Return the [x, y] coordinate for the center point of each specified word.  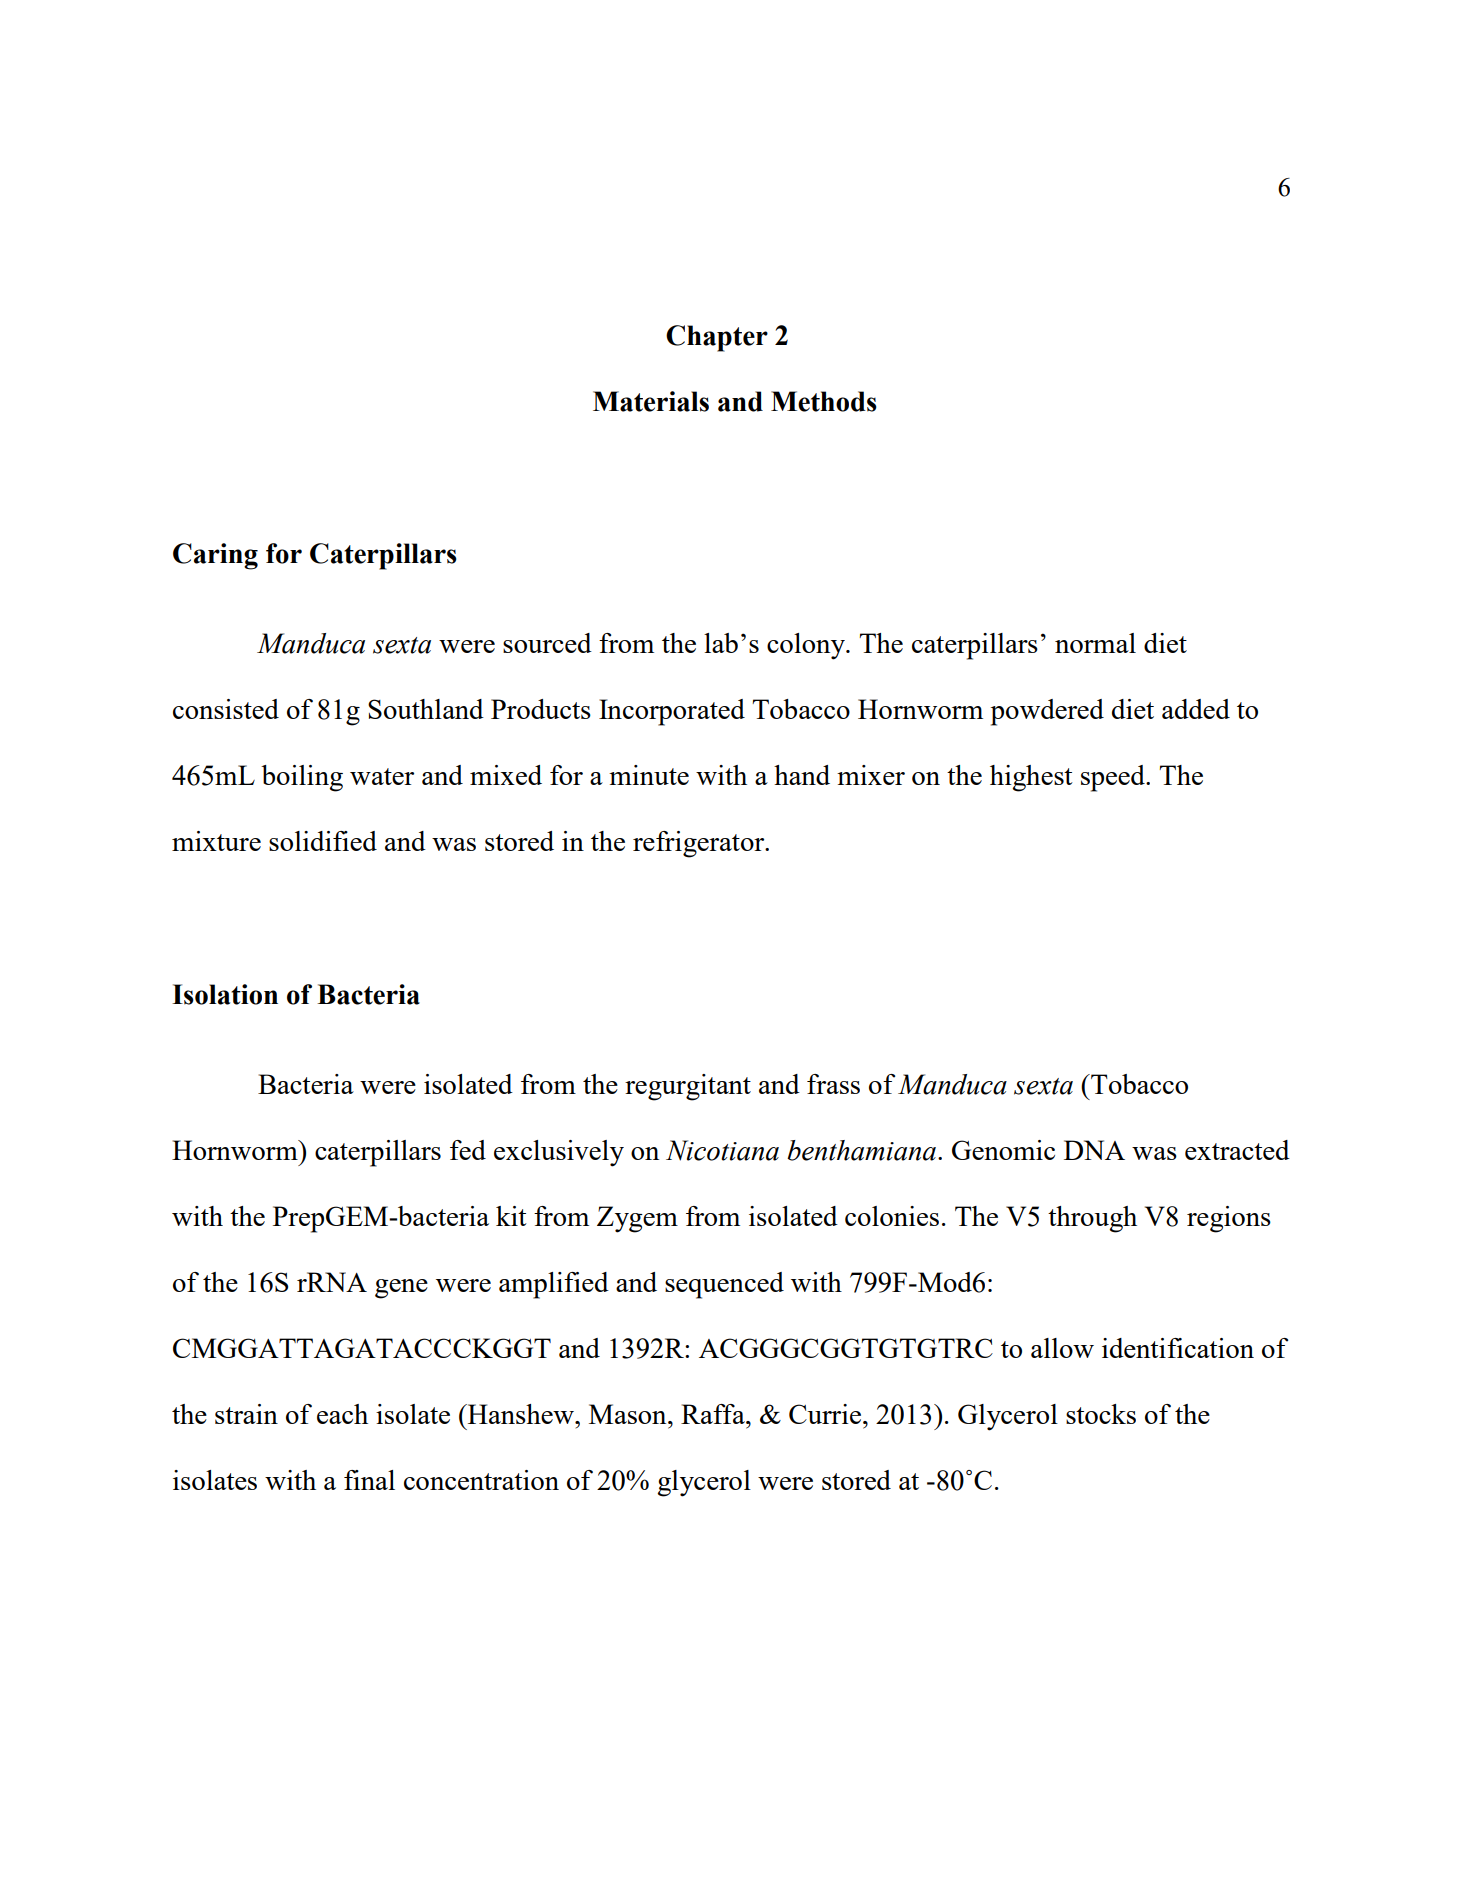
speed [1114, 778]
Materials [651, 401]
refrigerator [700, 844]
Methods [824, 401]
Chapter [717, 338]
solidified [323, 841]
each [342, 1414]
